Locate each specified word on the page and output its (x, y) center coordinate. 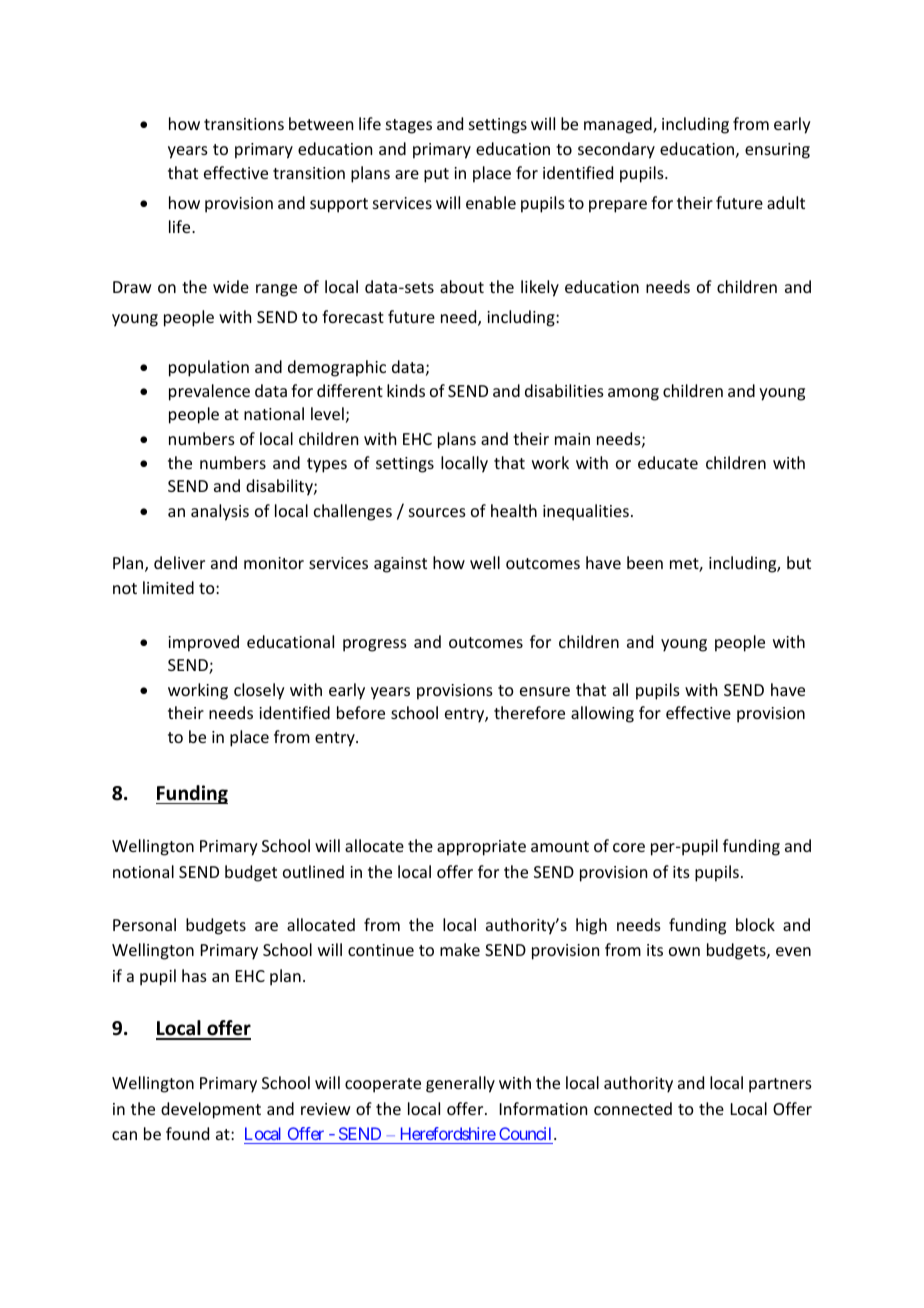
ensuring (777, 151)
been (645, 562)
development (211, 1110)
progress (375, 645)
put (436, 175)
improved (203, 643)
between (321, 123)
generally (460, 1084)
